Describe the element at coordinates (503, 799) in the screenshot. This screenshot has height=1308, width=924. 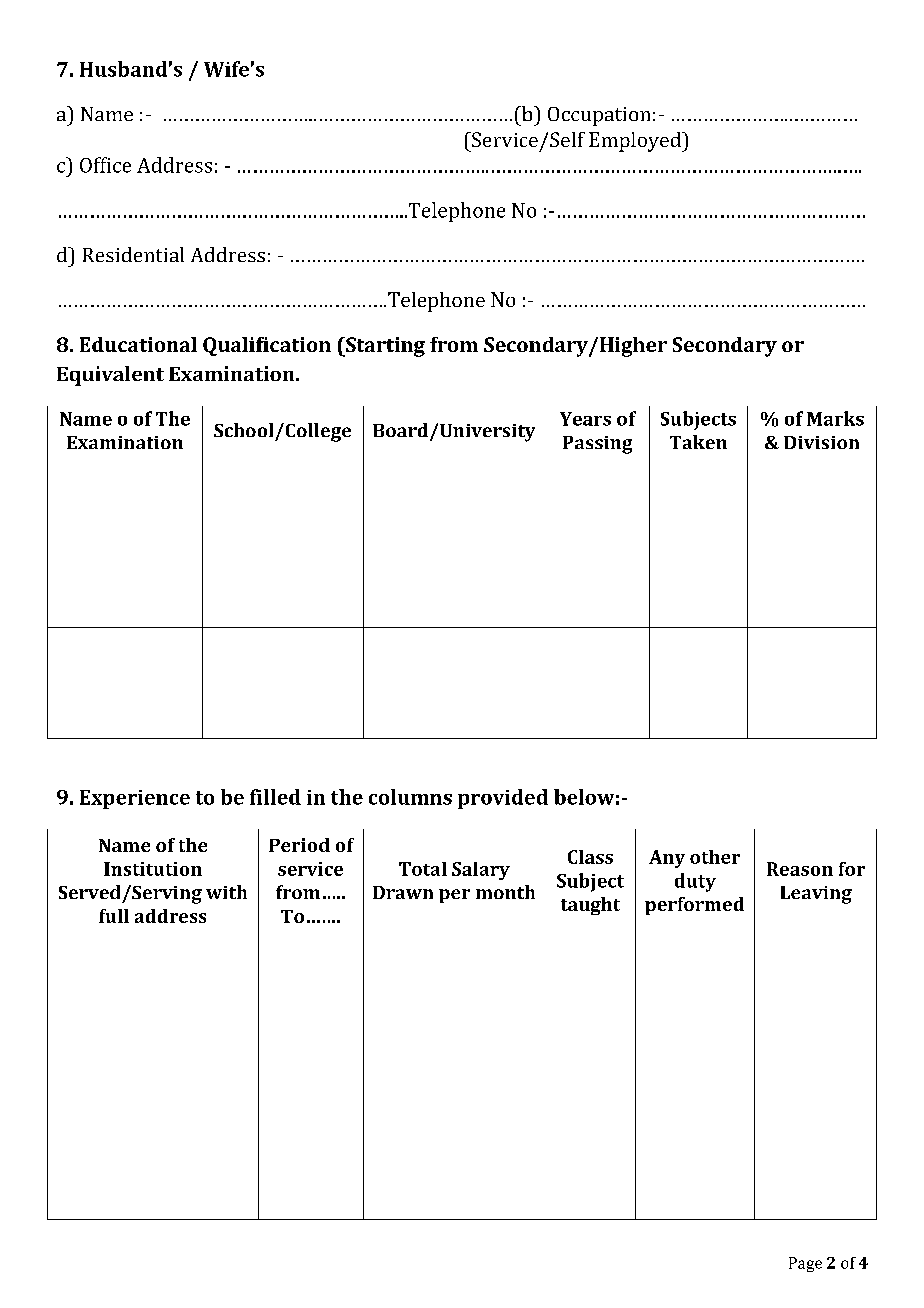
I see `provided` at that location.
